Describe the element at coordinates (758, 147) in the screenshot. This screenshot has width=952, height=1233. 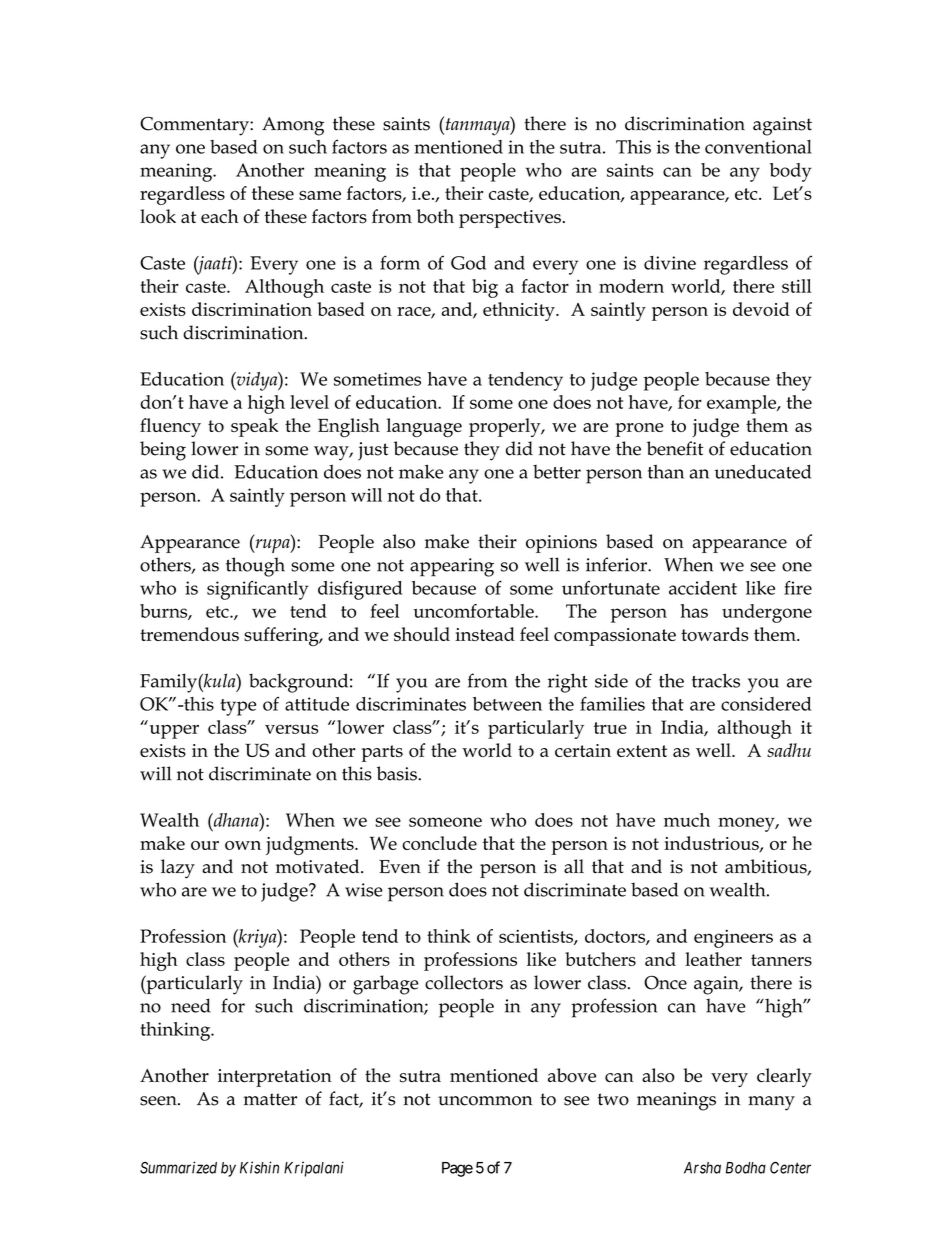
I see `conventional` at that location.
